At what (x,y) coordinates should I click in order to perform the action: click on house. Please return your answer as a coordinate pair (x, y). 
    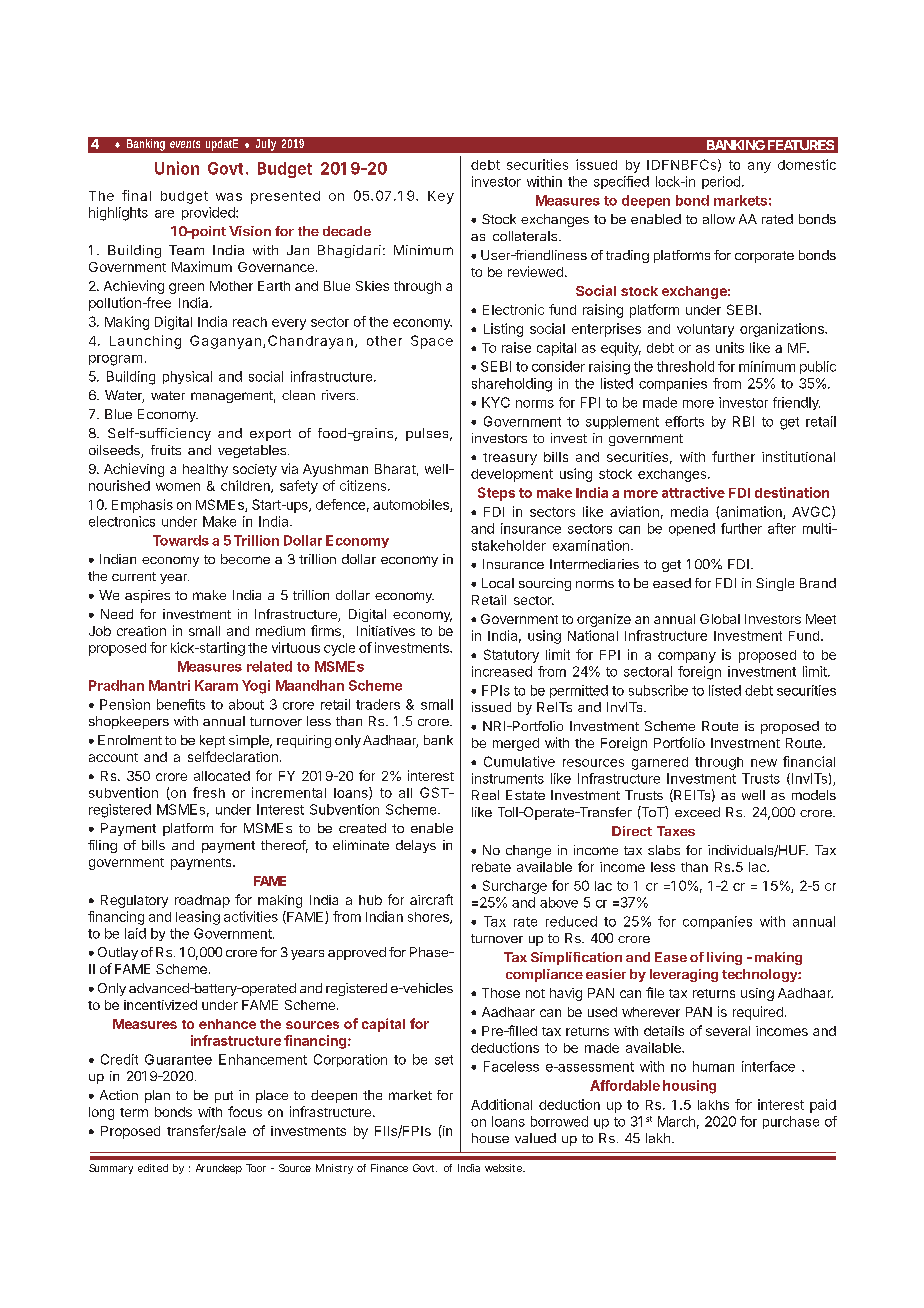
    Looking at the image, I should click on (490, 1138).
